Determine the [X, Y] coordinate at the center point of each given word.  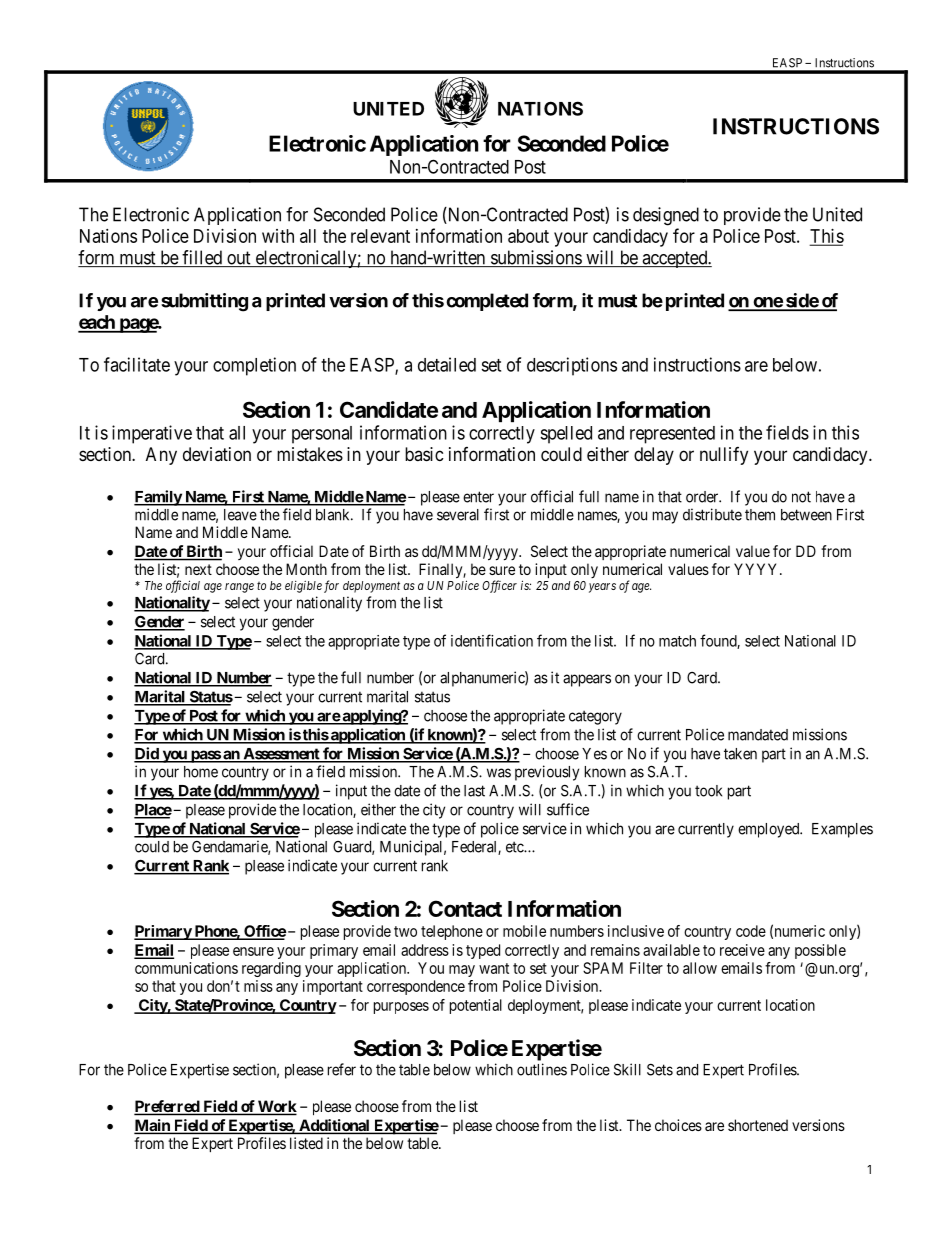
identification [492, 640]
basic [424, 454]
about [528, 236]
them [760, 515]
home [201, 772]
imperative [152, 434]
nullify [724, 456]
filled [202, 258]
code [751, 931]
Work [276, 1107]
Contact [465, 908]
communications [186, 968]
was [499, 773]
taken [740, 754]
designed [666, 216]
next [198, 569]
